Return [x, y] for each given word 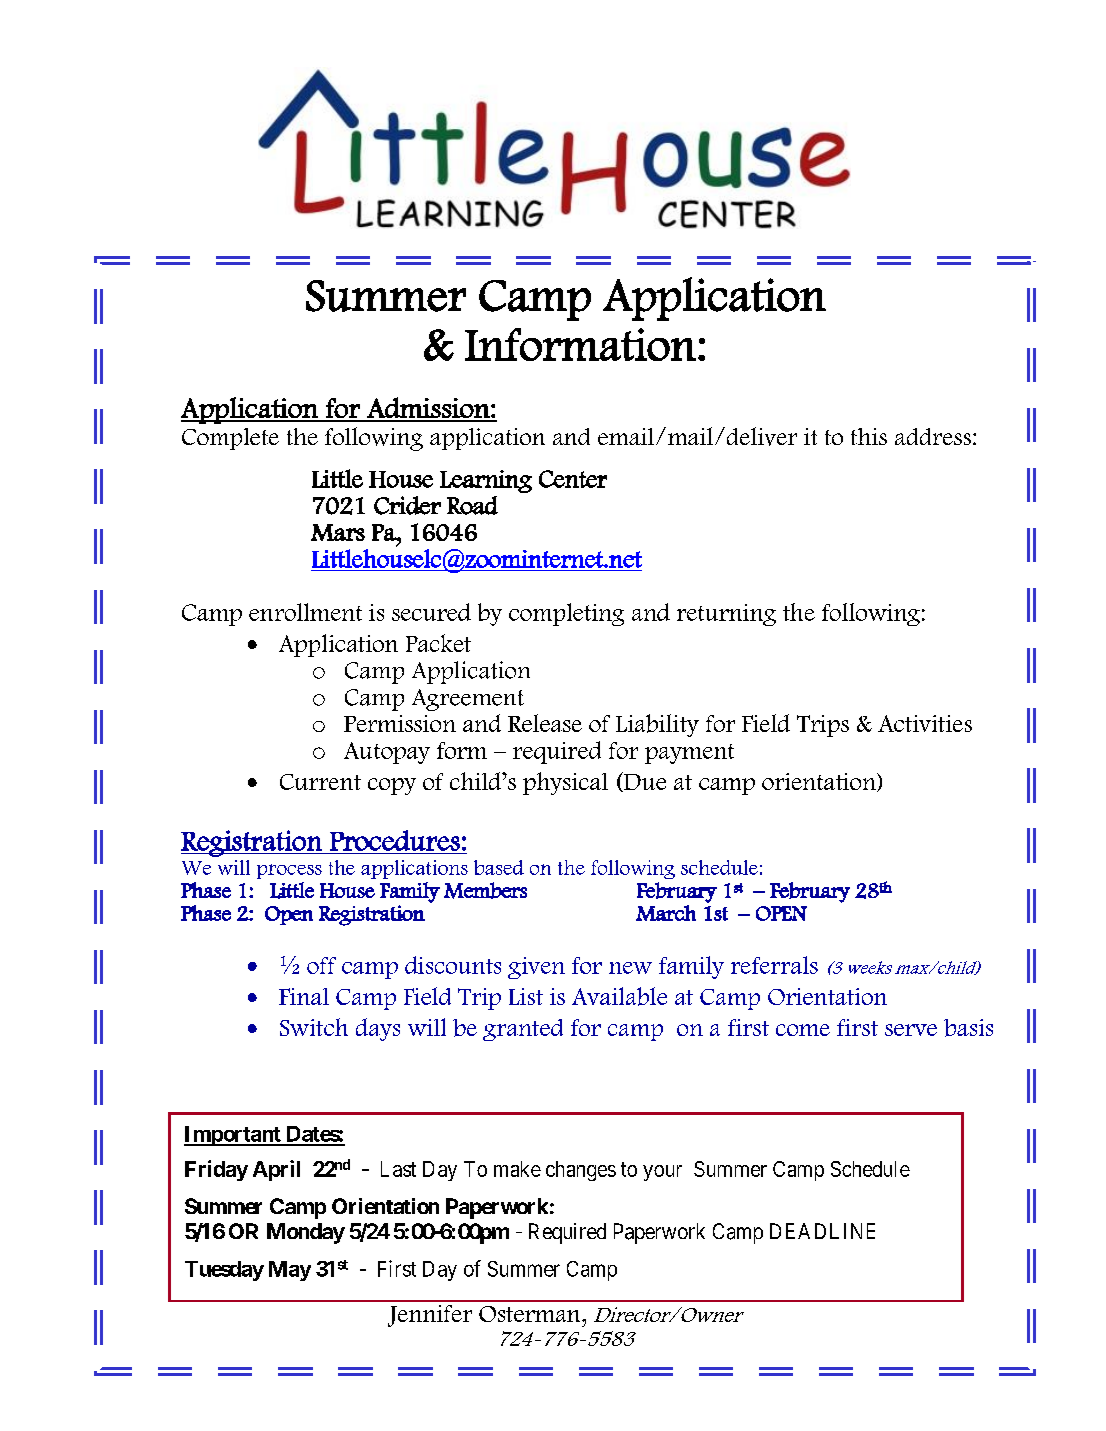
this [869, 436]
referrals [774, 965]
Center [573, 479]
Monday [306, 1233]
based [499, 867]
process [289, 871]
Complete [230, 439]
